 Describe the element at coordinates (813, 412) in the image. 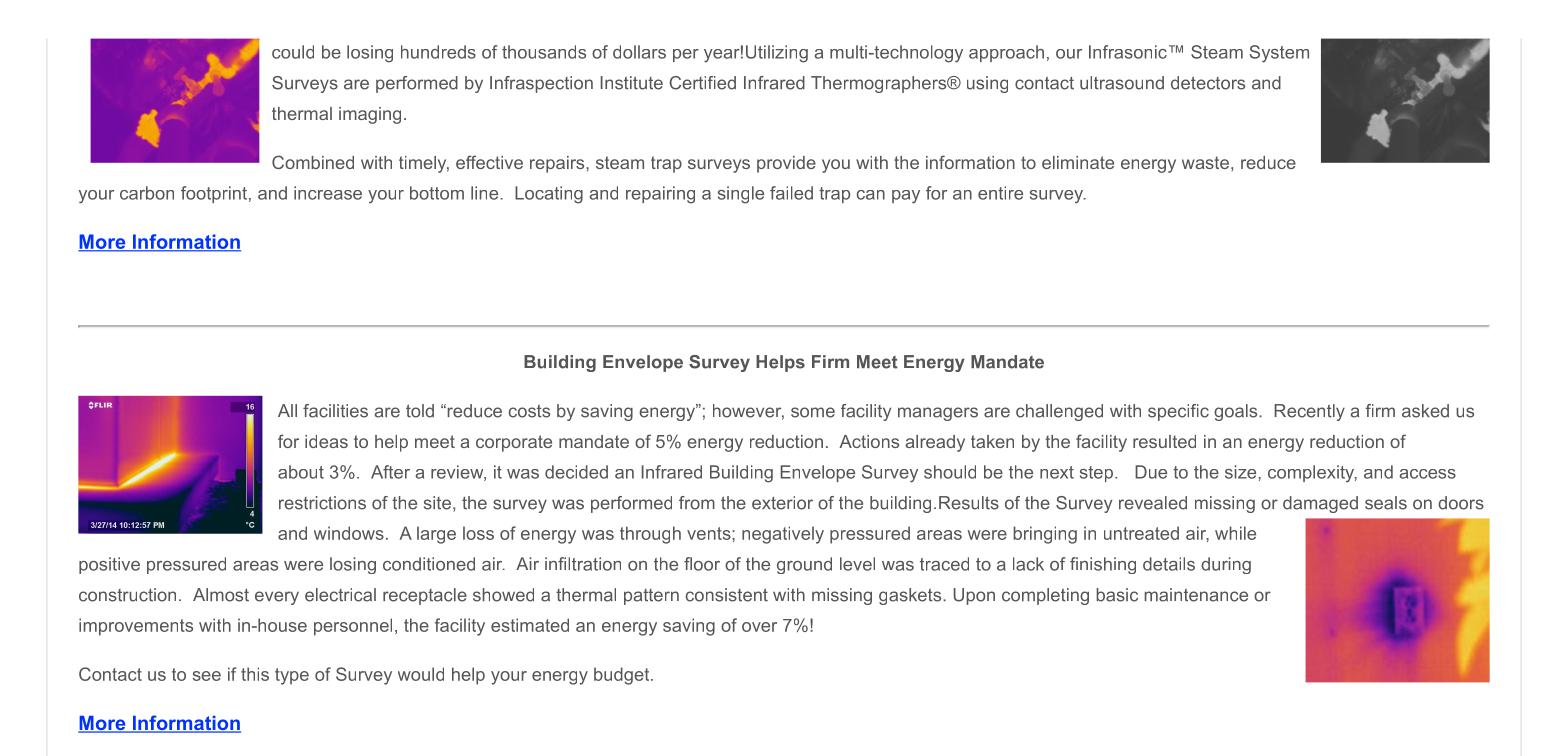

I see `some` at that location.
